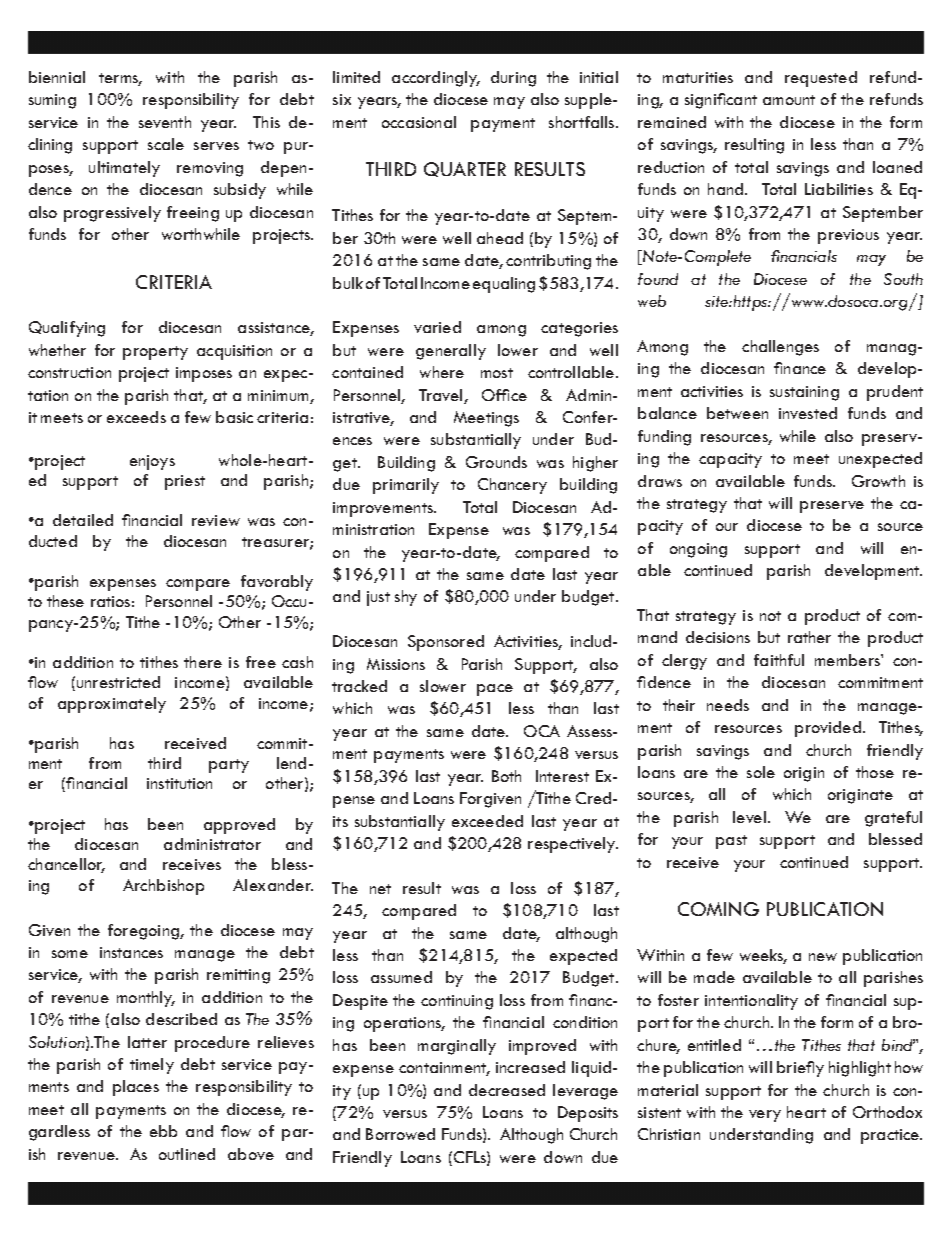 This document has width=952, height=1233. Describe the element at coordinates (497, 373) in the document. I see `most` at that location.
